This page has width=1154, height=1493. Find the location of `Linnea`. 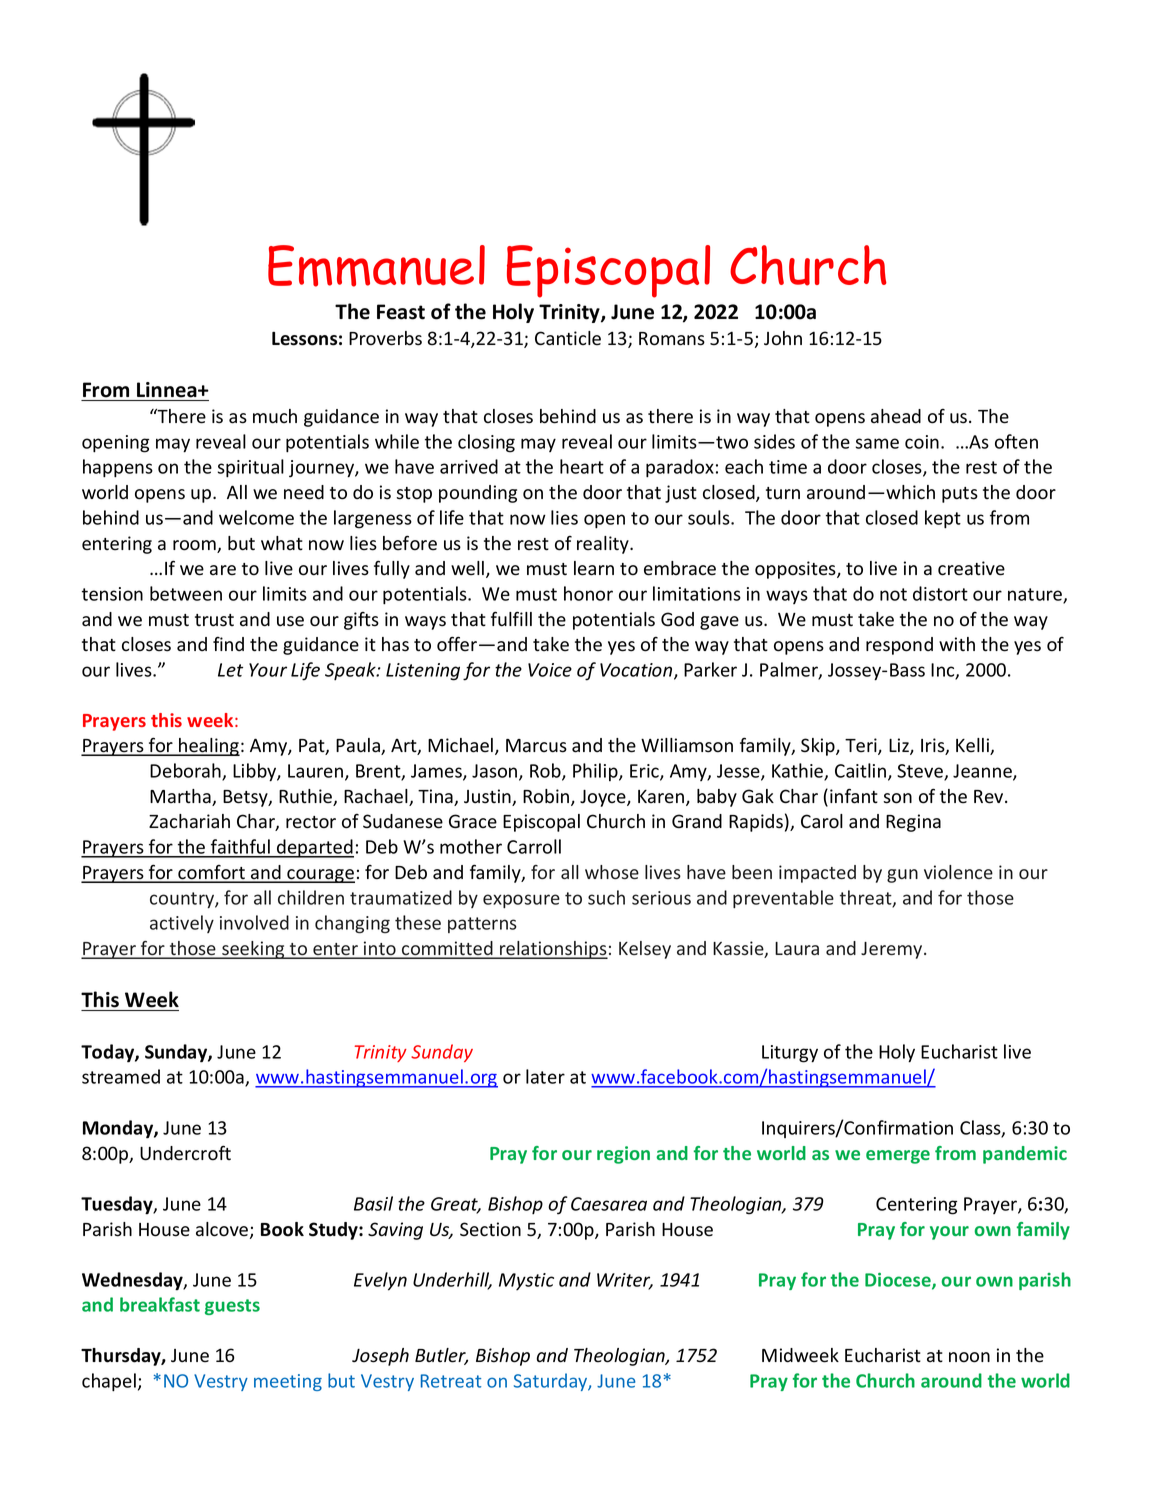

Linnea is located at coordinates (168, 390).
